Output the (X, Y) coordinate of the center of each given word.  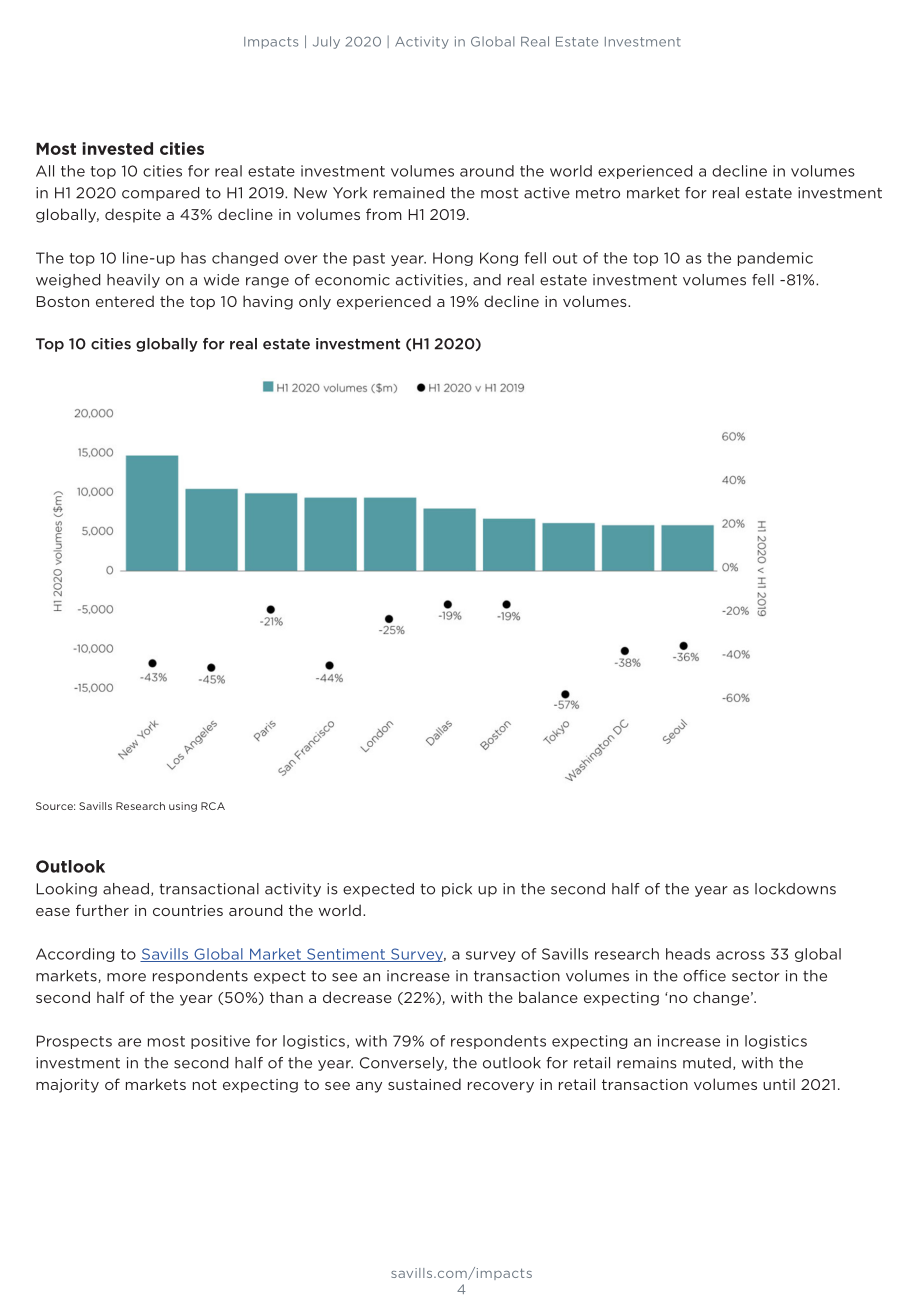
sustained (424, 1084)
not (205, 1084)
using (183, 807)
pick (457, 890)
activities (429, 280)
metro (598, 193)
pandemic (775, 259)
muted (707, 1063)
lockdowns (795, 889)
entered (125, 301)
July (326, 42)
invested (117, 148)
